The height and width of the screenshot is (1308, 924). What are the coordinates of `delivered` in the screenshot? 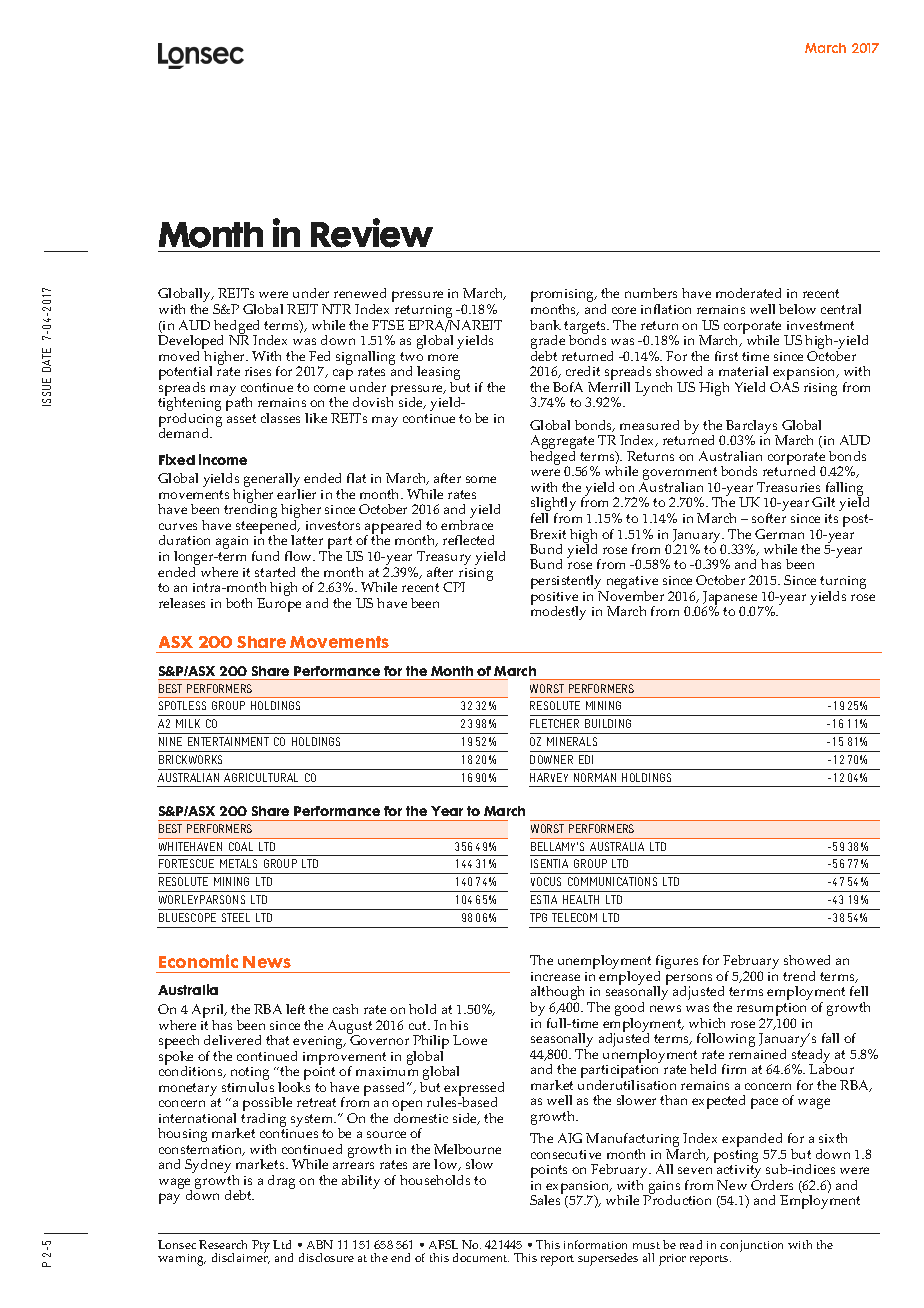 It's located at (232, 1040).
